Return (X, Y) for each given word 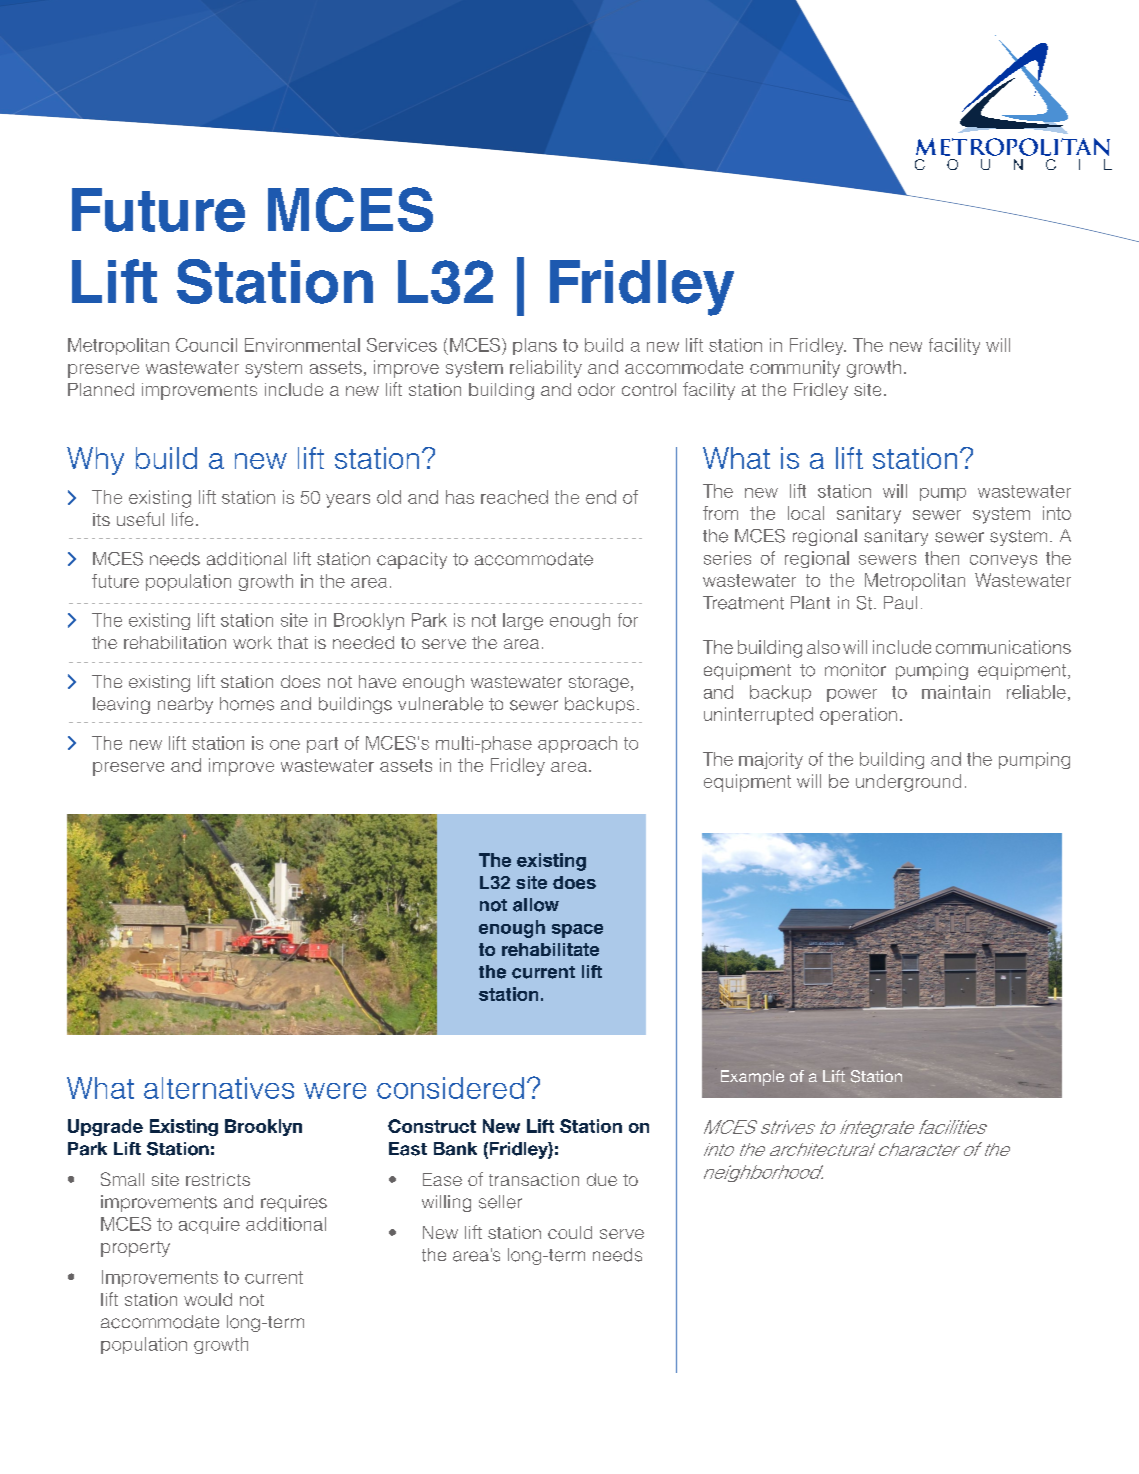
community (795, 369)
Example (752, 1078)
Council (206, 345)
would (208, 1299)
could (570, 1232)
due (602, 1179)
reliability (546, 369)
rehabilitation (175, 642)
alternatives (219, 1088)
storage (600, 684)
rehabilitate (550, 949)
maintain (956, 692)
